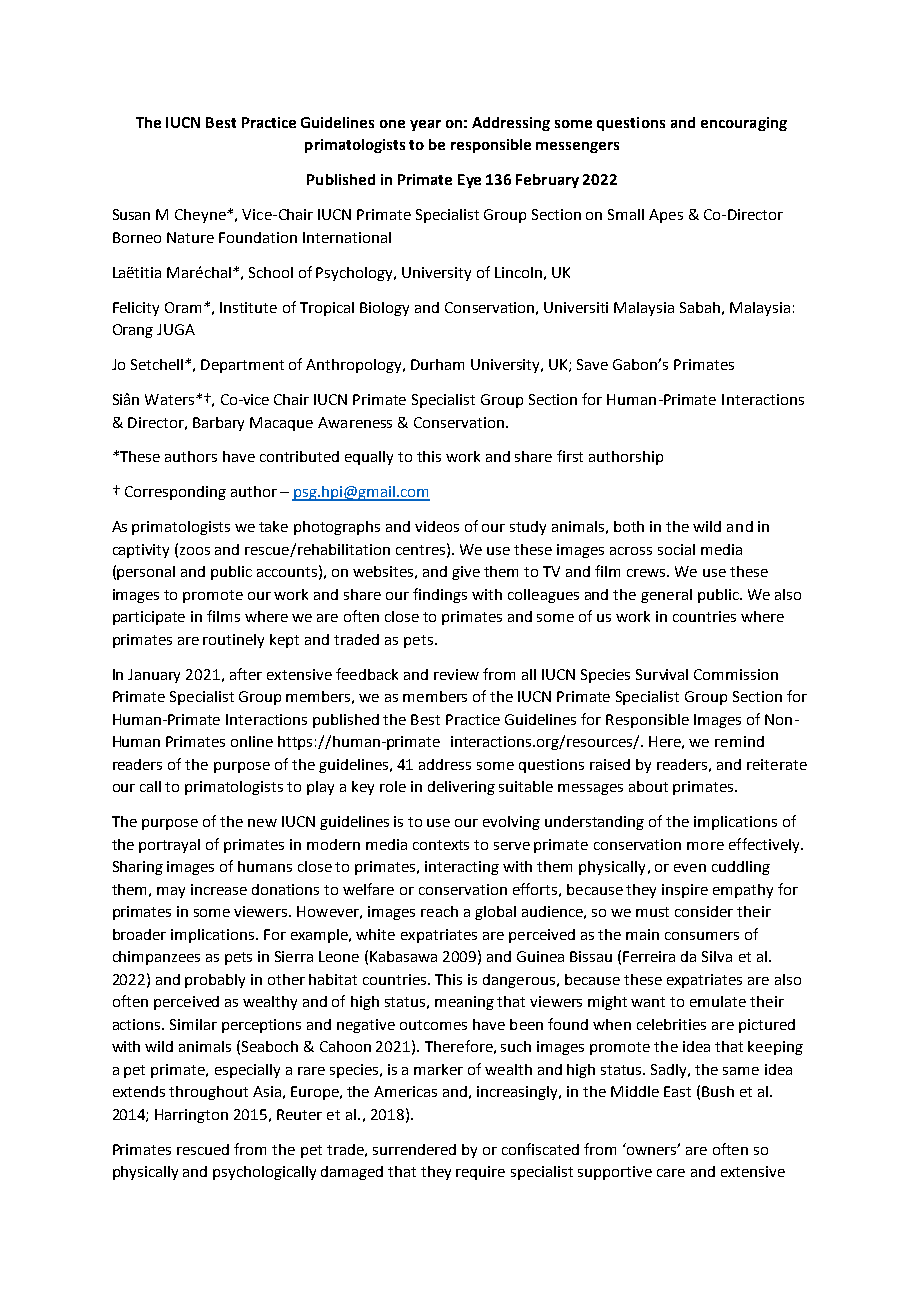 The image size is (924, 1307). Describe the element at coordinates (219, 889) in the screenshot. I see `increase` at that location.
